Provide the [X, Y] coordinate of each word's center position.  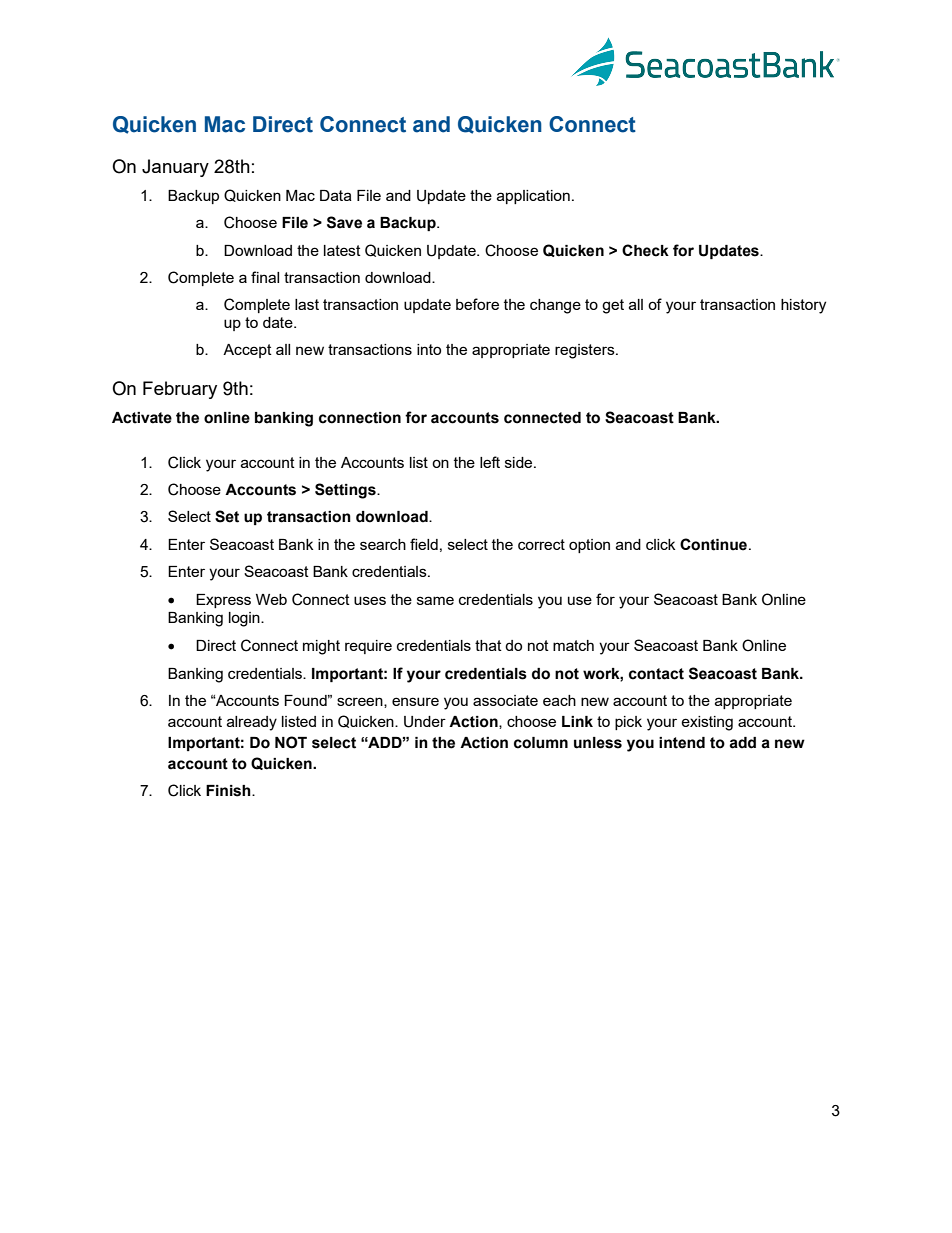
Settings [346, 491]
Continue [715, 544]
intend [682, 743]
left [490, 462]
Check [645, 250]
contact [656, 674]
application [533, 197]
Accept [247, 351]
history [803, 306]
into [429, 349]
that [488, 645]
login [245, 619]
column [541, 743]
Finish [229, 791]
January [175, 168]
